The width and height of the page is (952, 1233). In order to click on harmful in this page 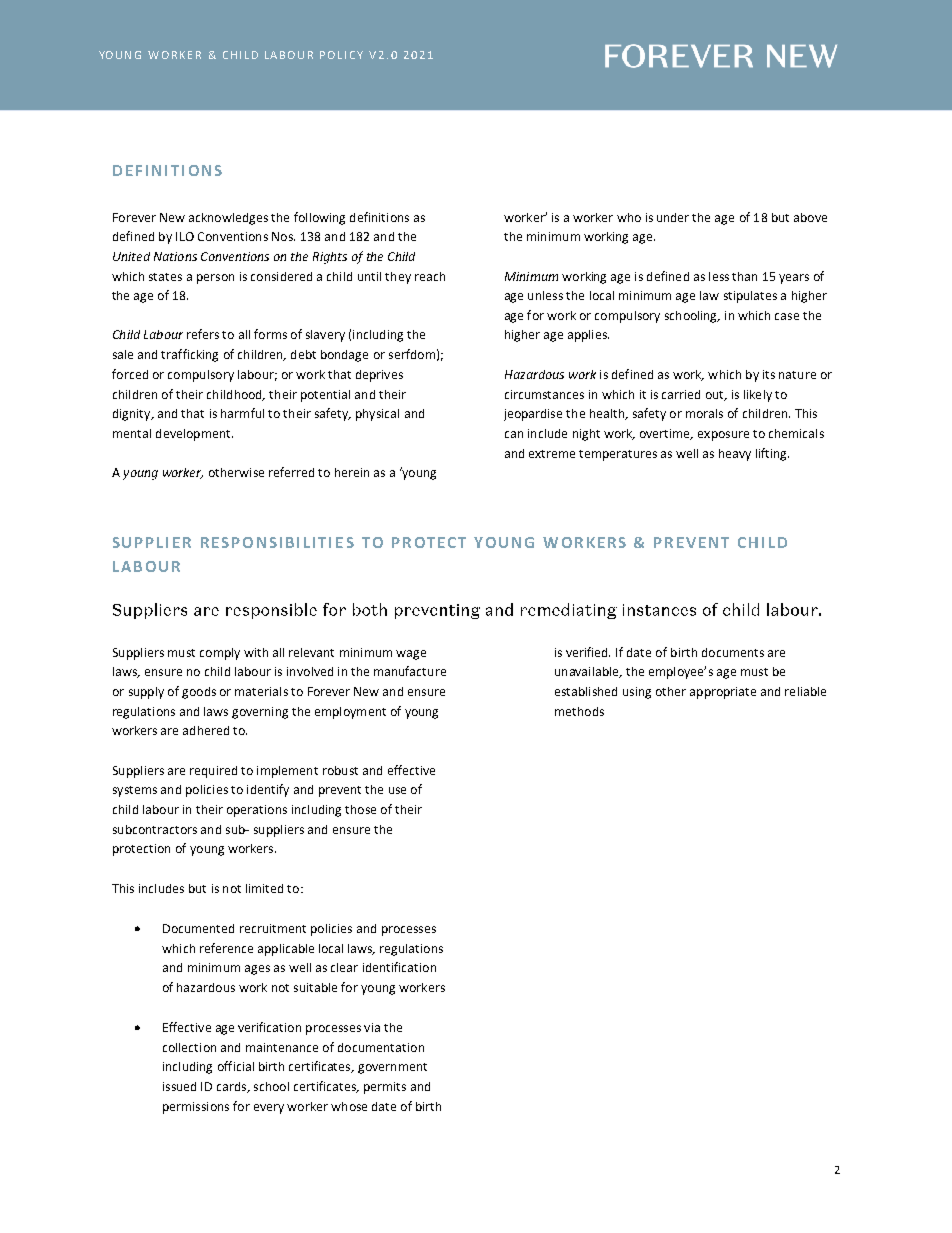, I will do `click(242, 413)`.
